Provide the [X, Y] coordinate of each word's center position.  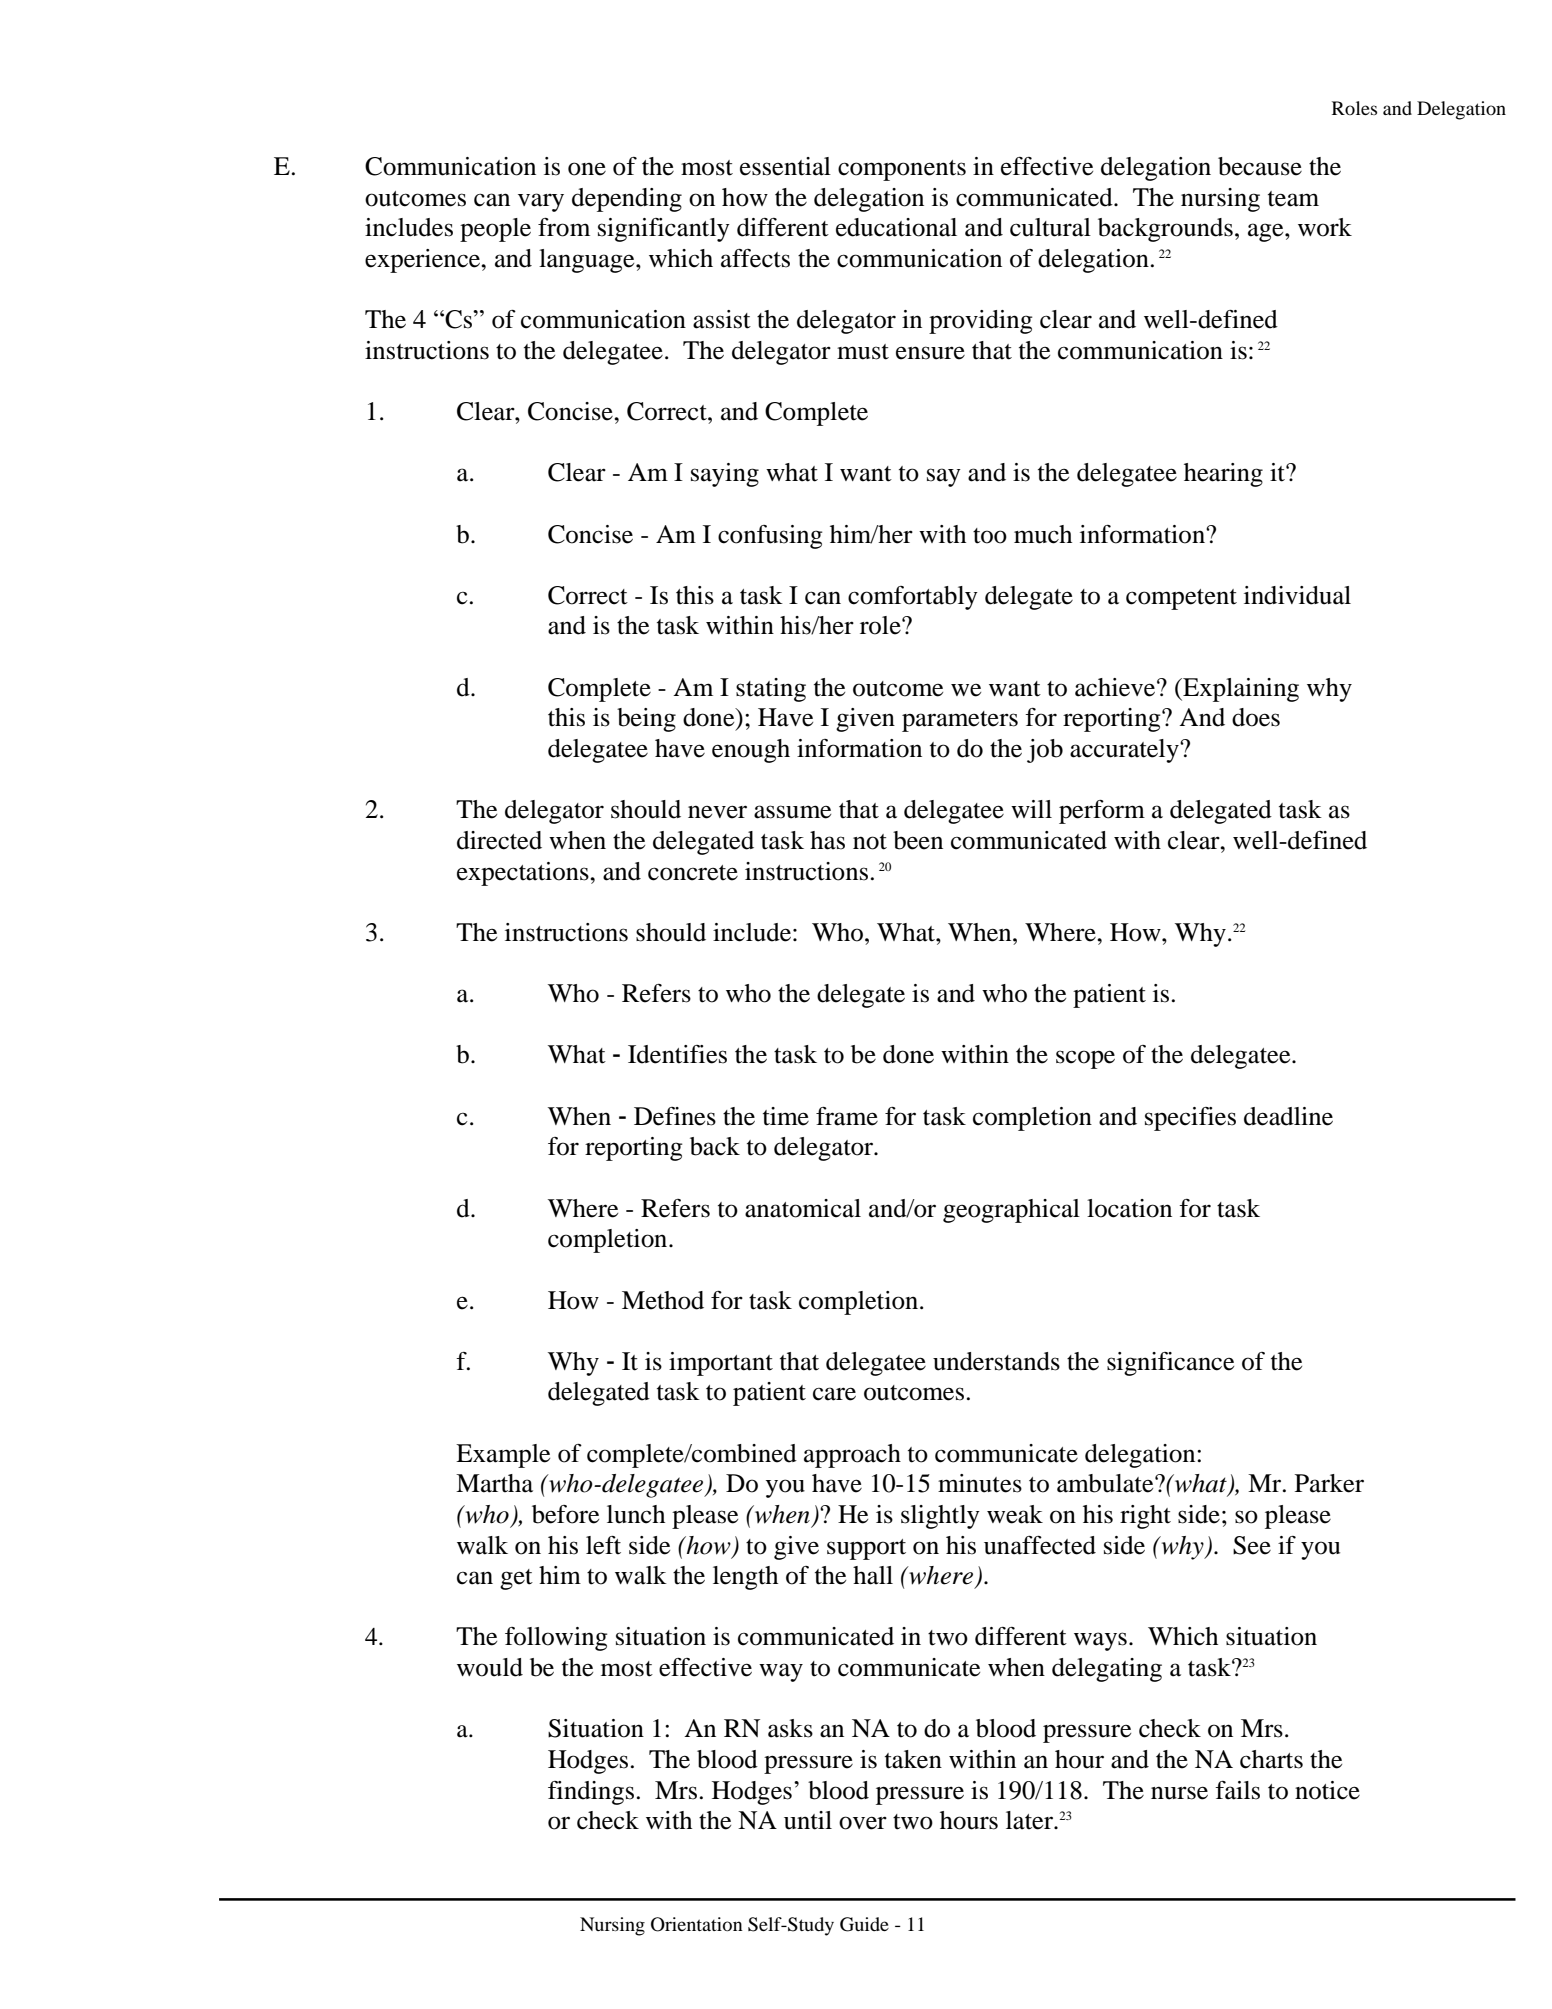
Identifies [677, 1054]
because [1260, 166]
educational [896, 227]
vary [541, 202]
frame [847, 1116]
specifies [1190, 1119]
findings [591, 1793]
